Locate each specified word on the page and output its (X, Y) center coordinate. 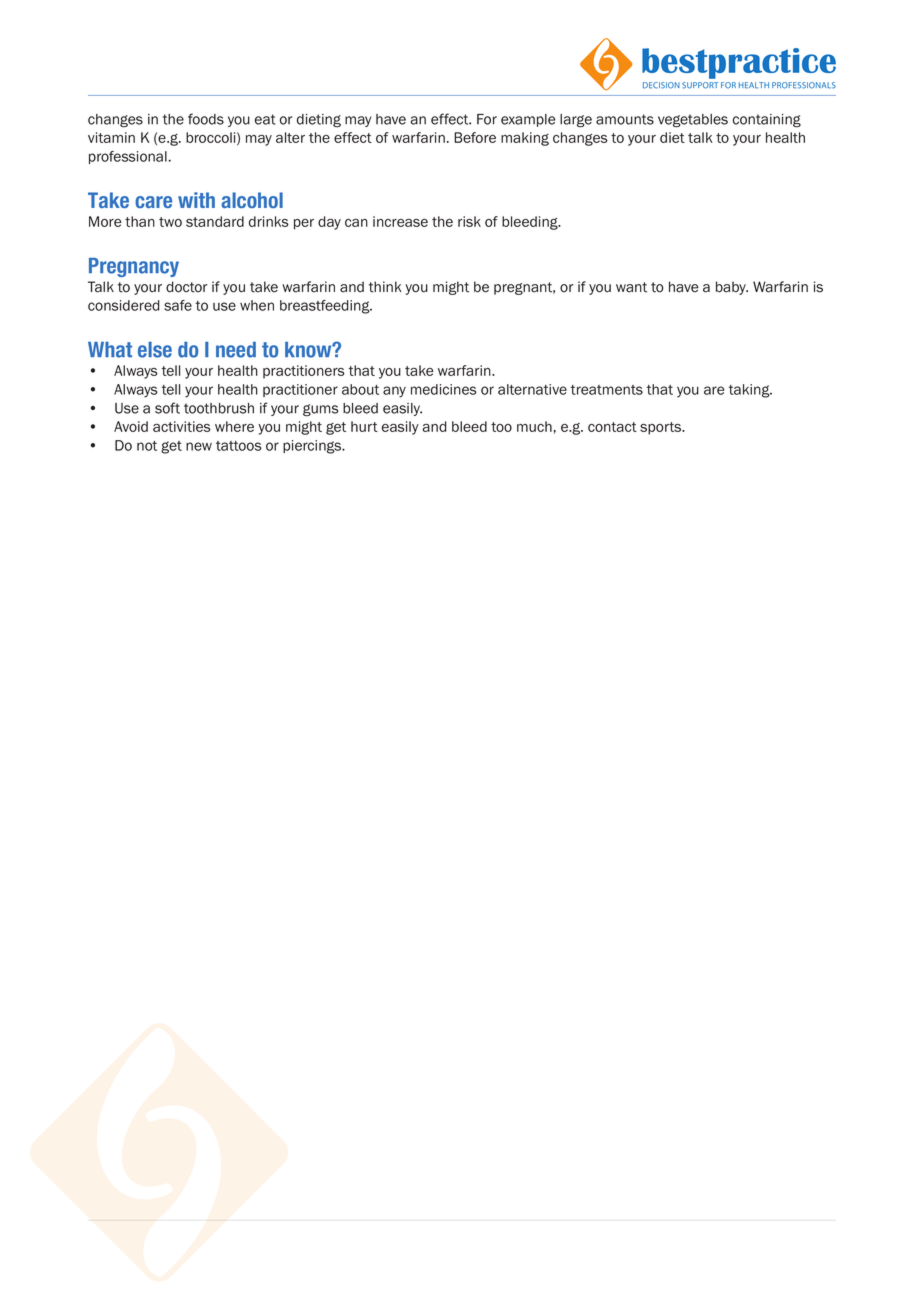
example (528, 120)
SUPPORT (700, 85)
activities (182, 426)
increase (400, 221)
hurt (364, 426)
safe (178, 305)
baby (732, 288)
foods (206, 119)
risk (469, 221)
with (196, 200)
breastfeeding (326, 307)
